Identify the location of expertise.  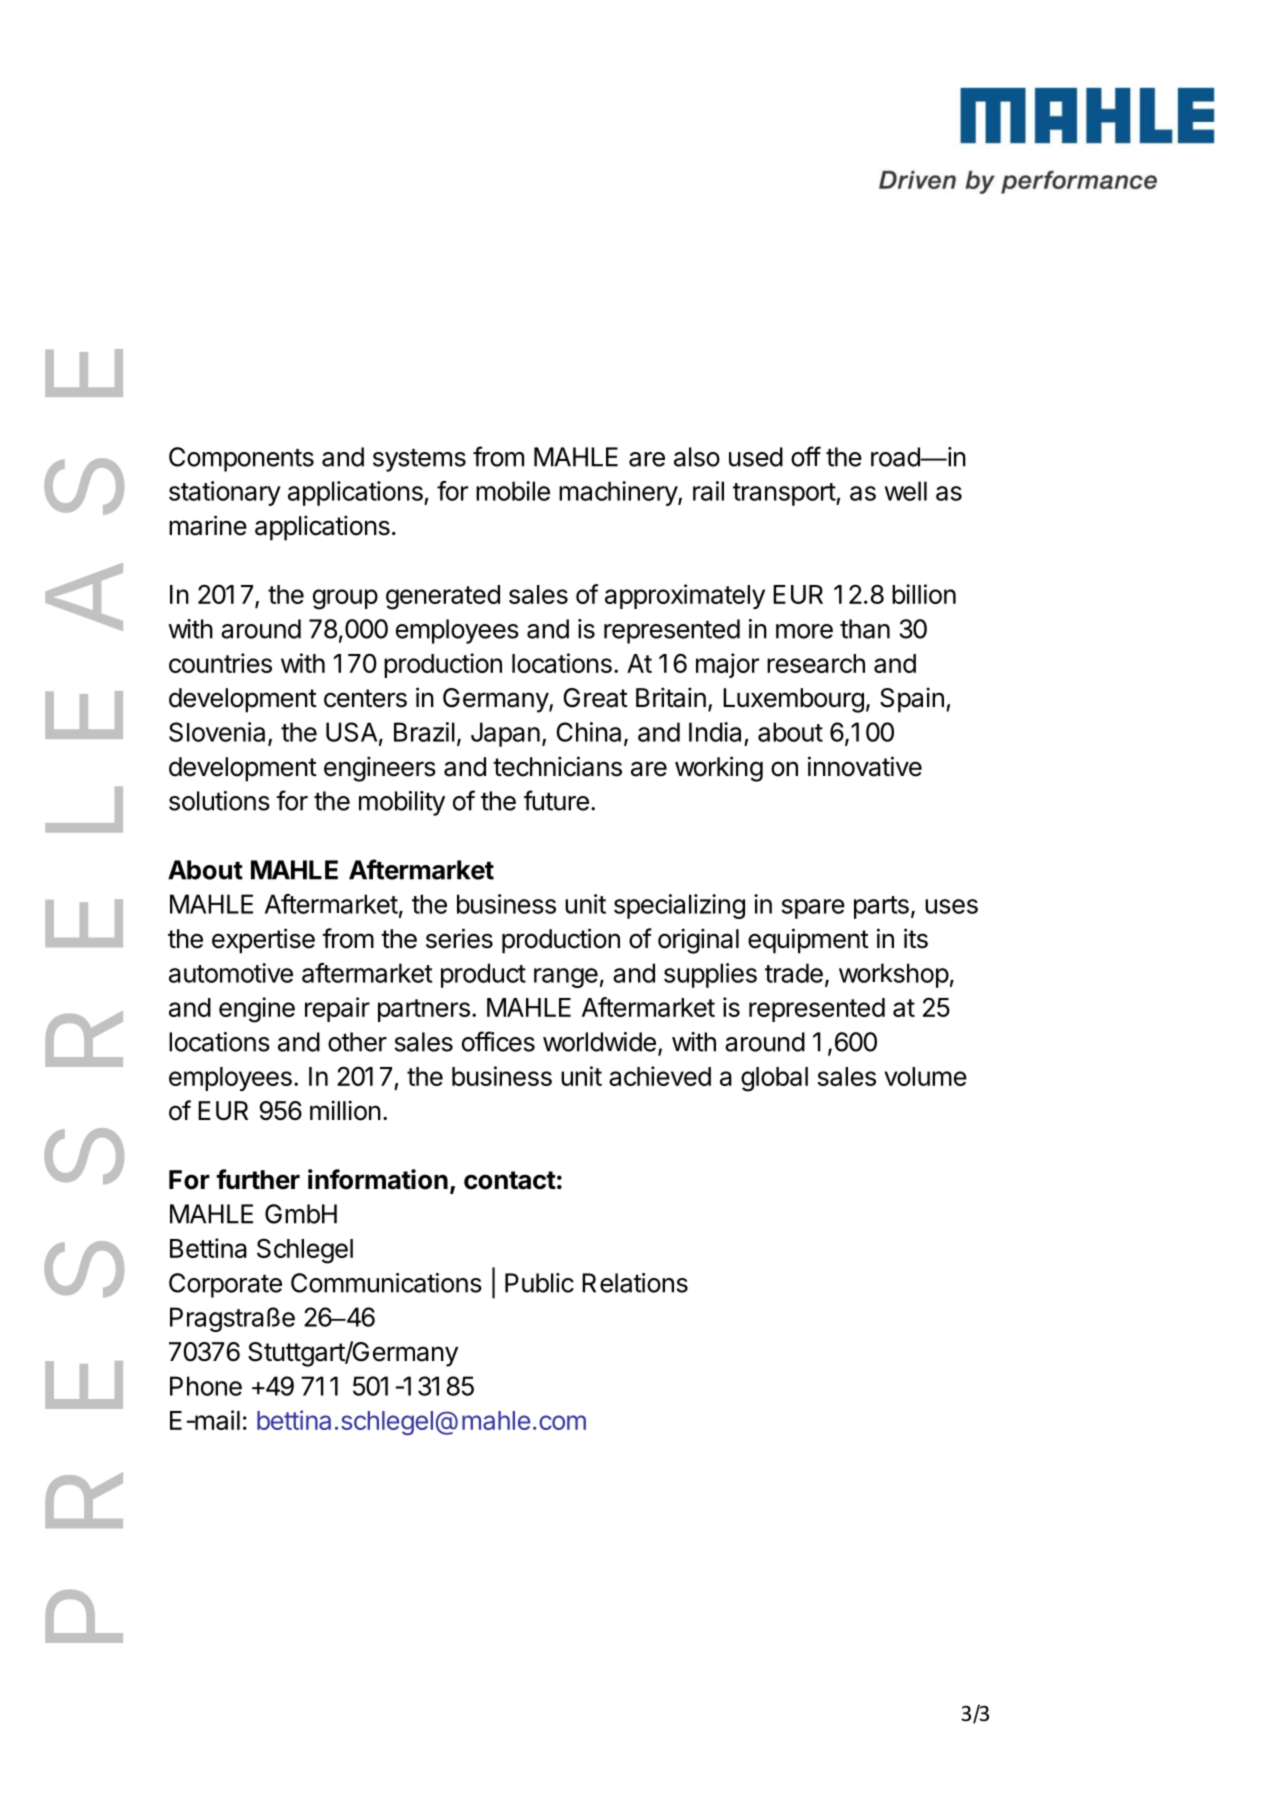
(263, 941).
